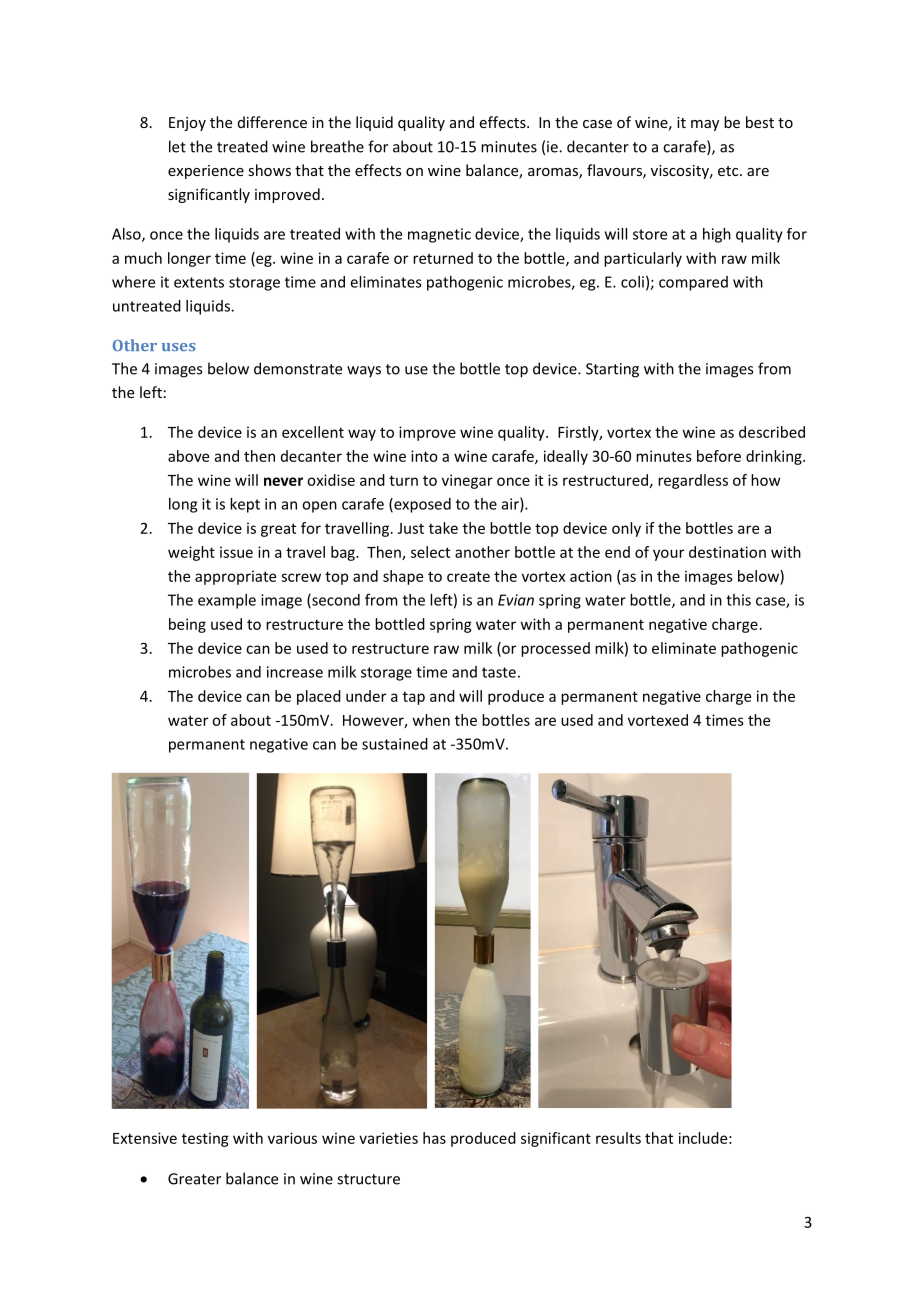 The image size is (924, 1308). Describe the element at coordinates (439, 235) in the image. I see `magnetic` at that location.
